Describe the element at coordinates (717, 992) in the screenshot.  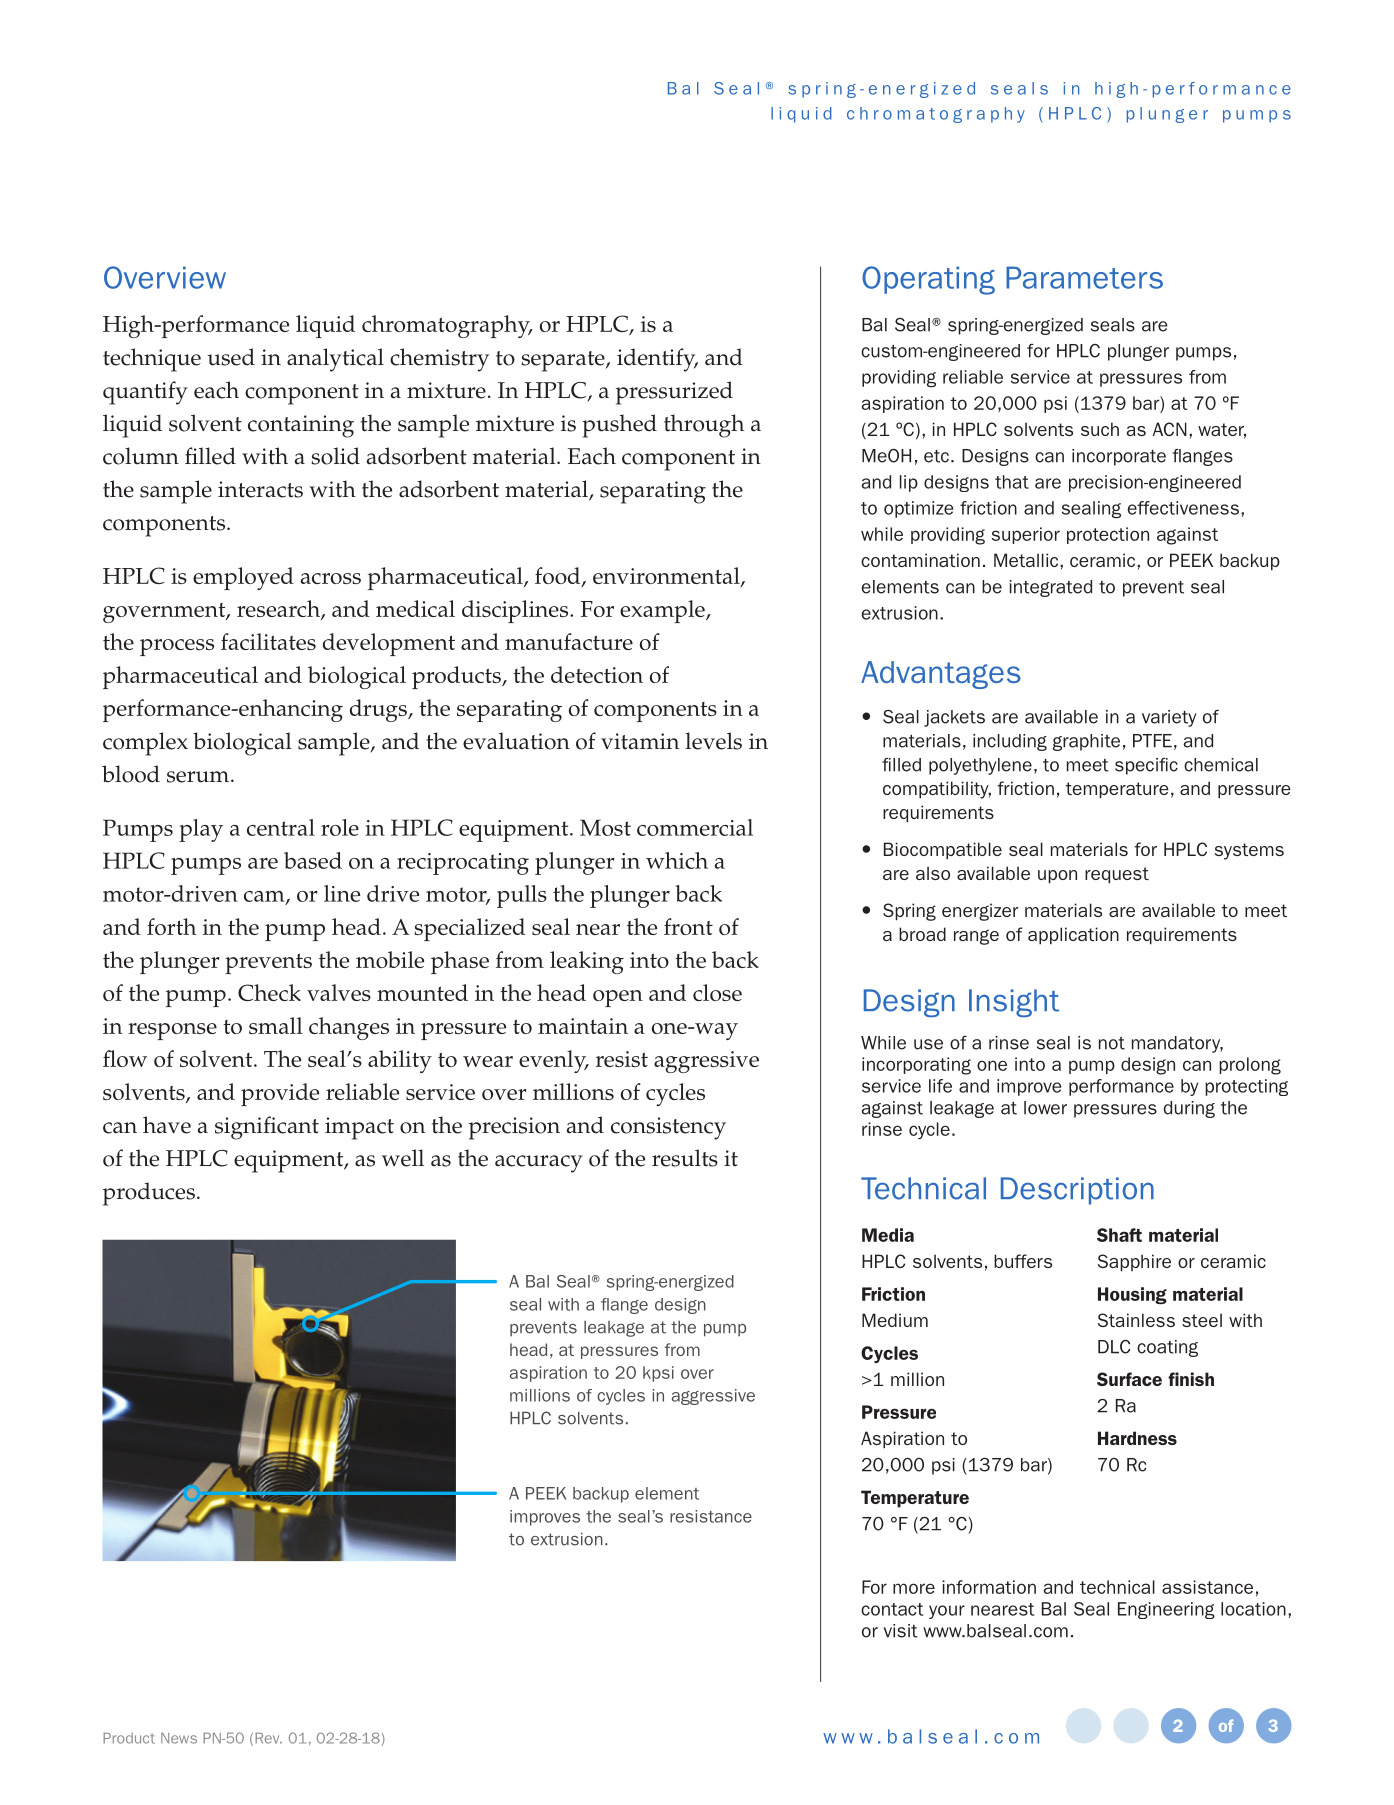
I see `close` at that location.
